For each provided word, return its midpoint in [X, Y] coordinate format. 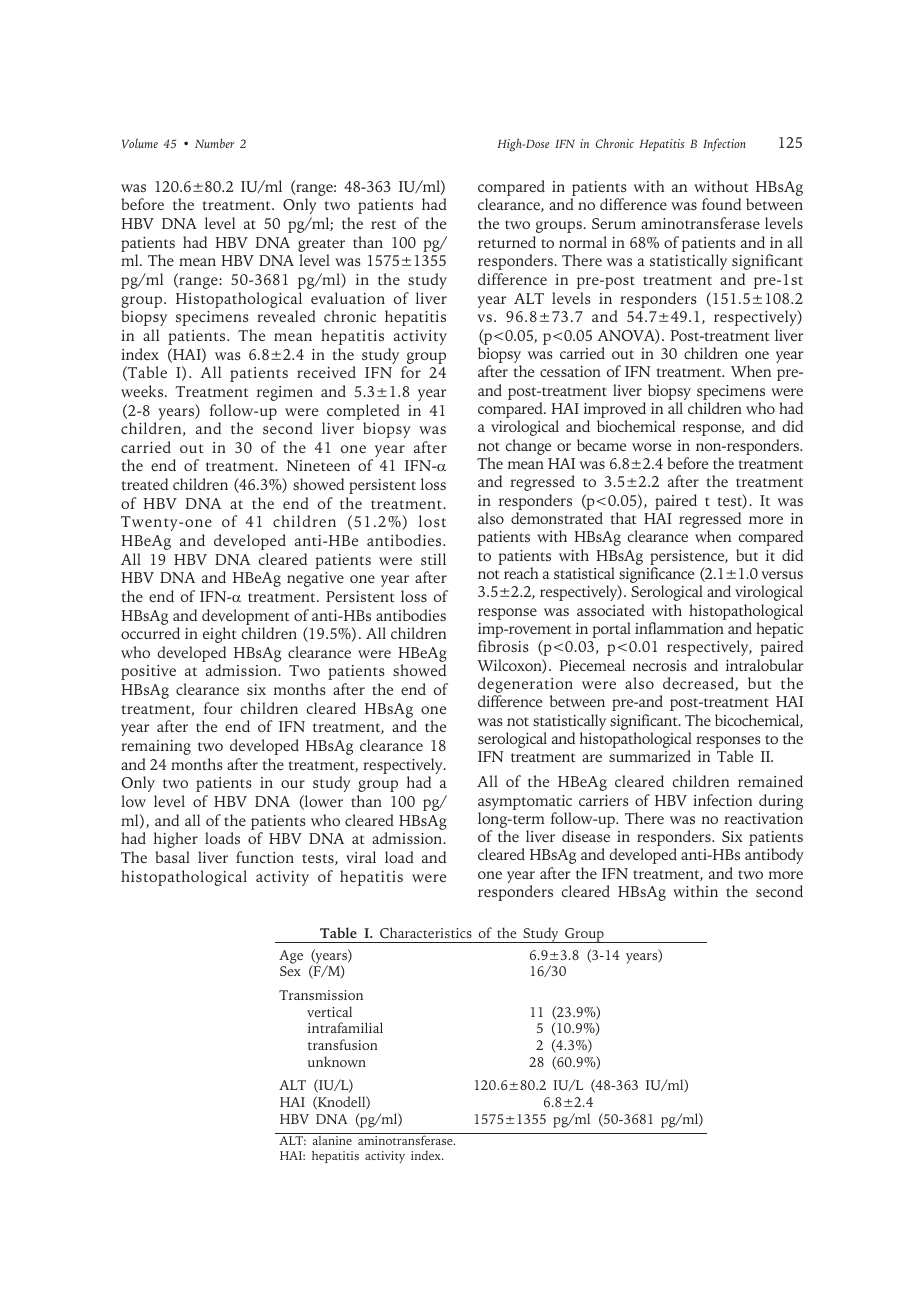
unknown [337, 1061]
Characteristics [426, 932]
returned [507, 242]
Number [215, 143]
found [721, 204]
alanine [332, 1140]
